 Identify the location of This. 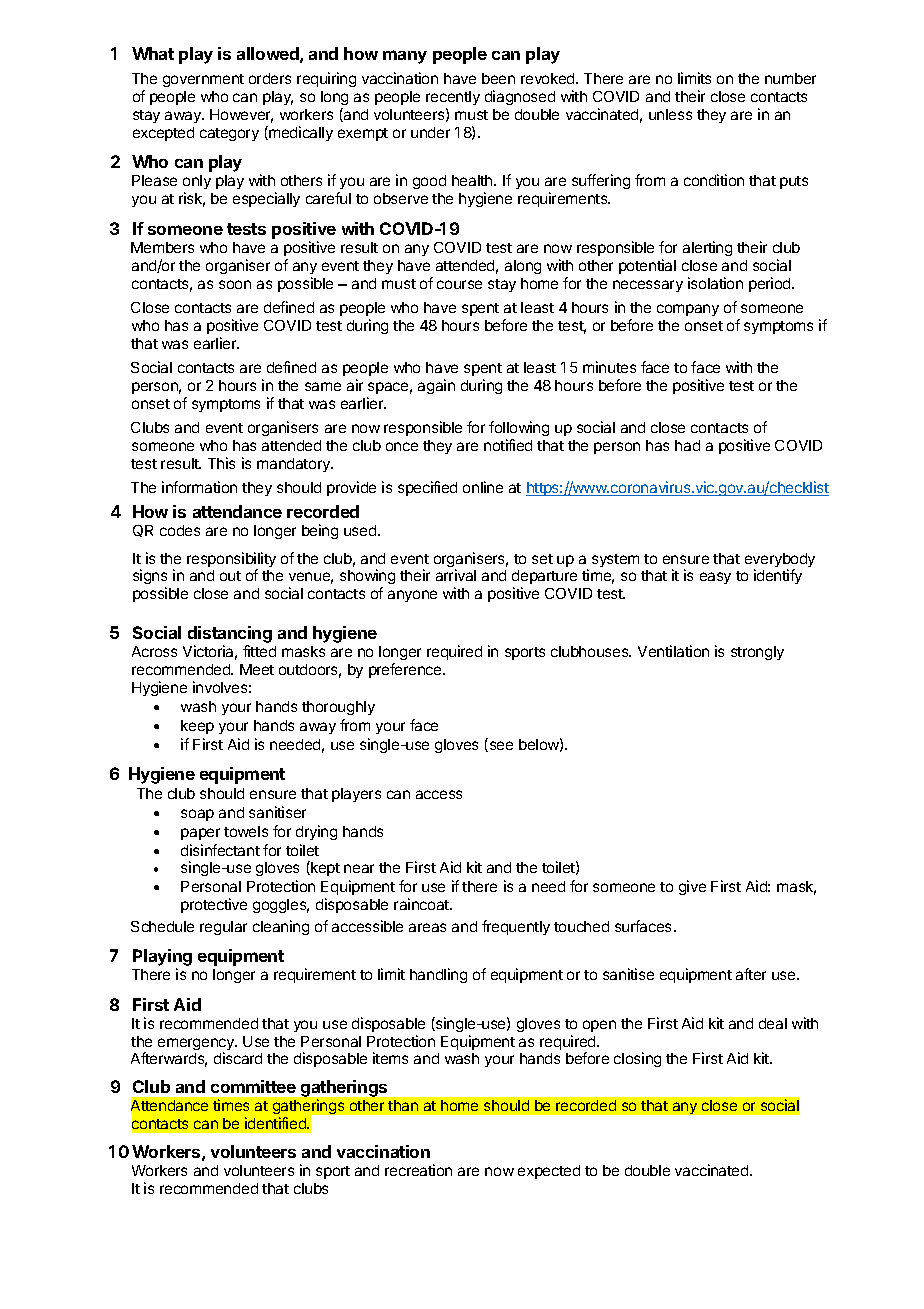
(221, 463).
